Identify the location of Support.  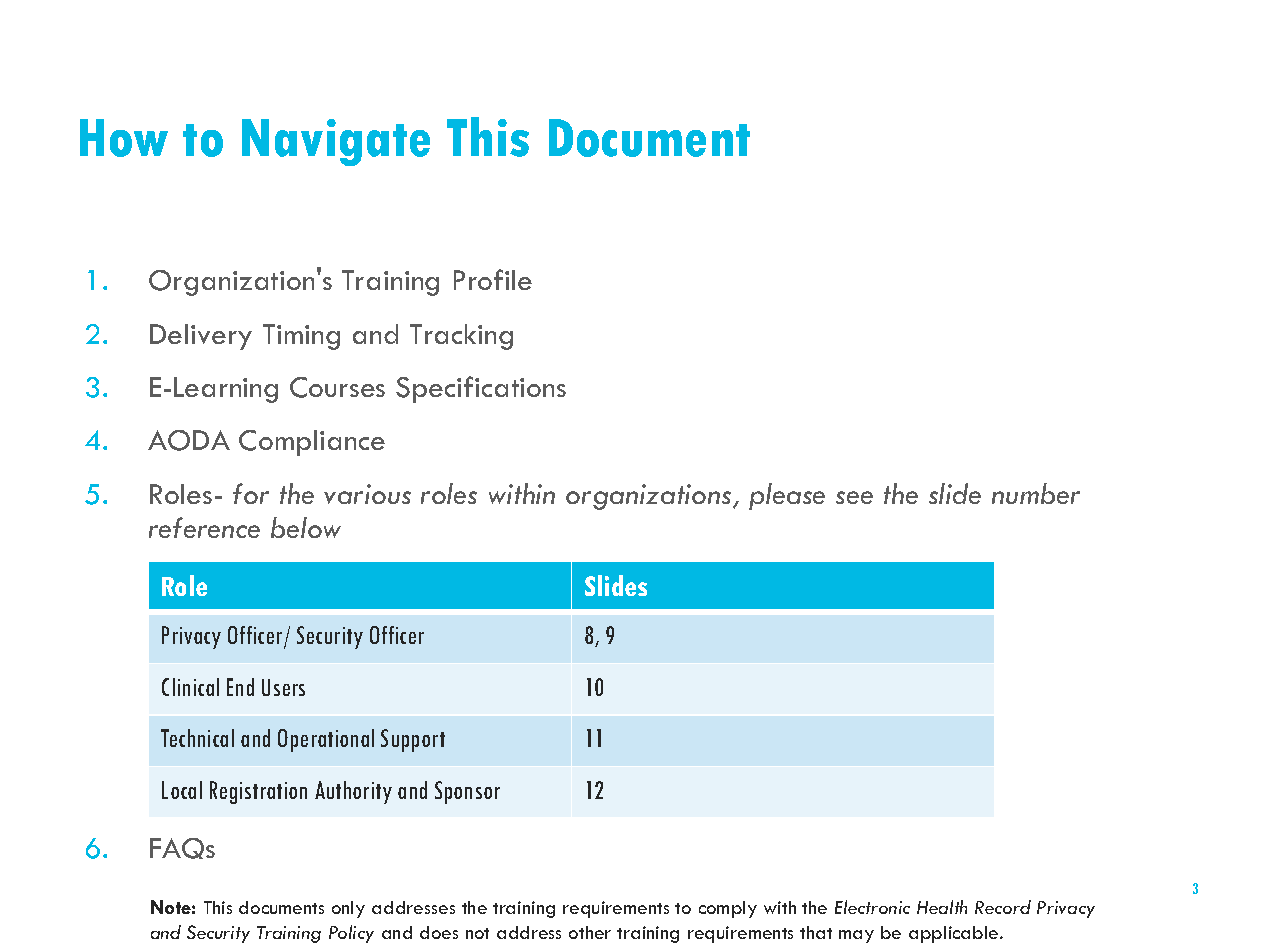
(413, 740).
